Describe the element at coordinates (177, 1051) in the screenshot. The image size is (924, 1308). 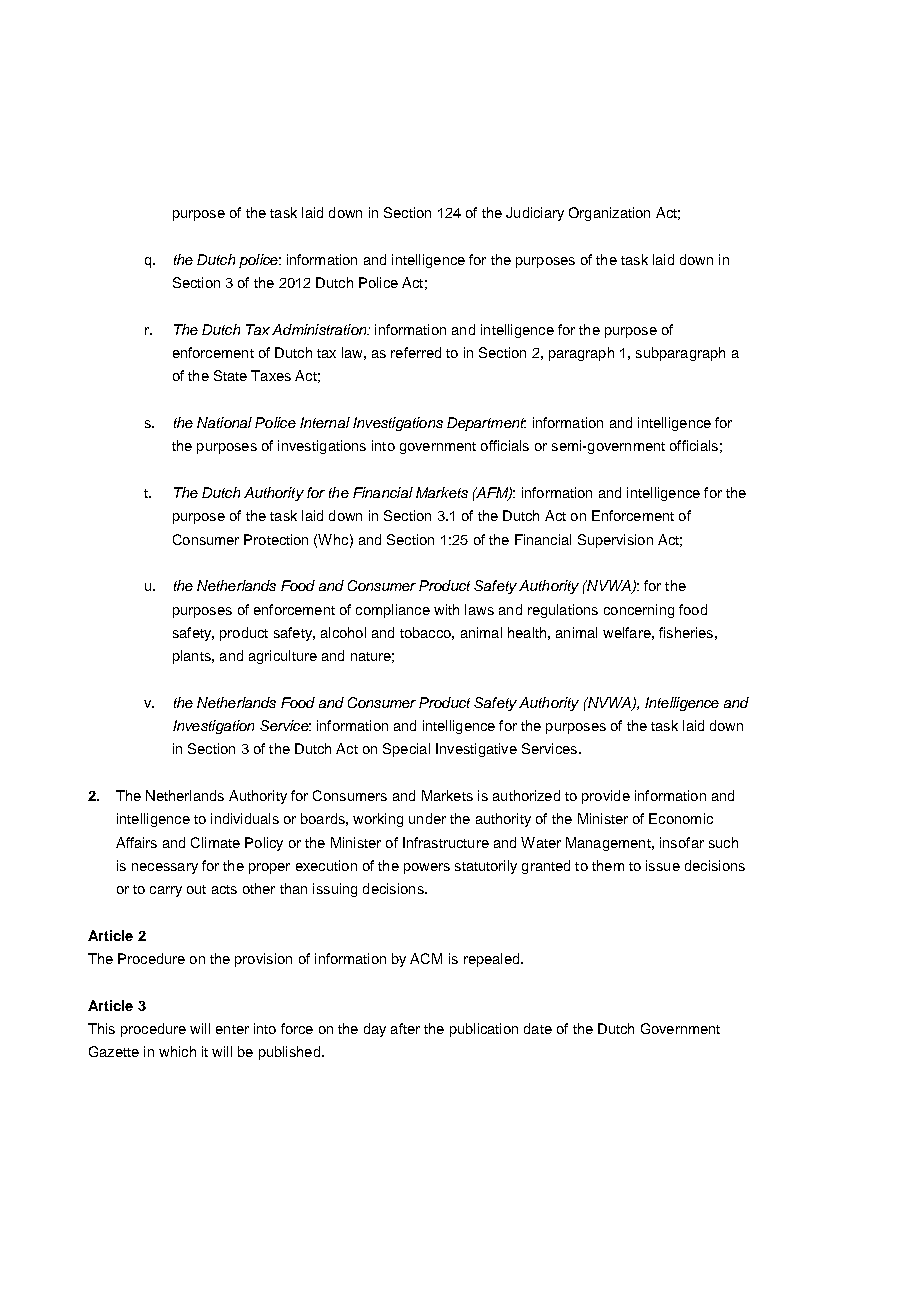
I see `which` at that location.
